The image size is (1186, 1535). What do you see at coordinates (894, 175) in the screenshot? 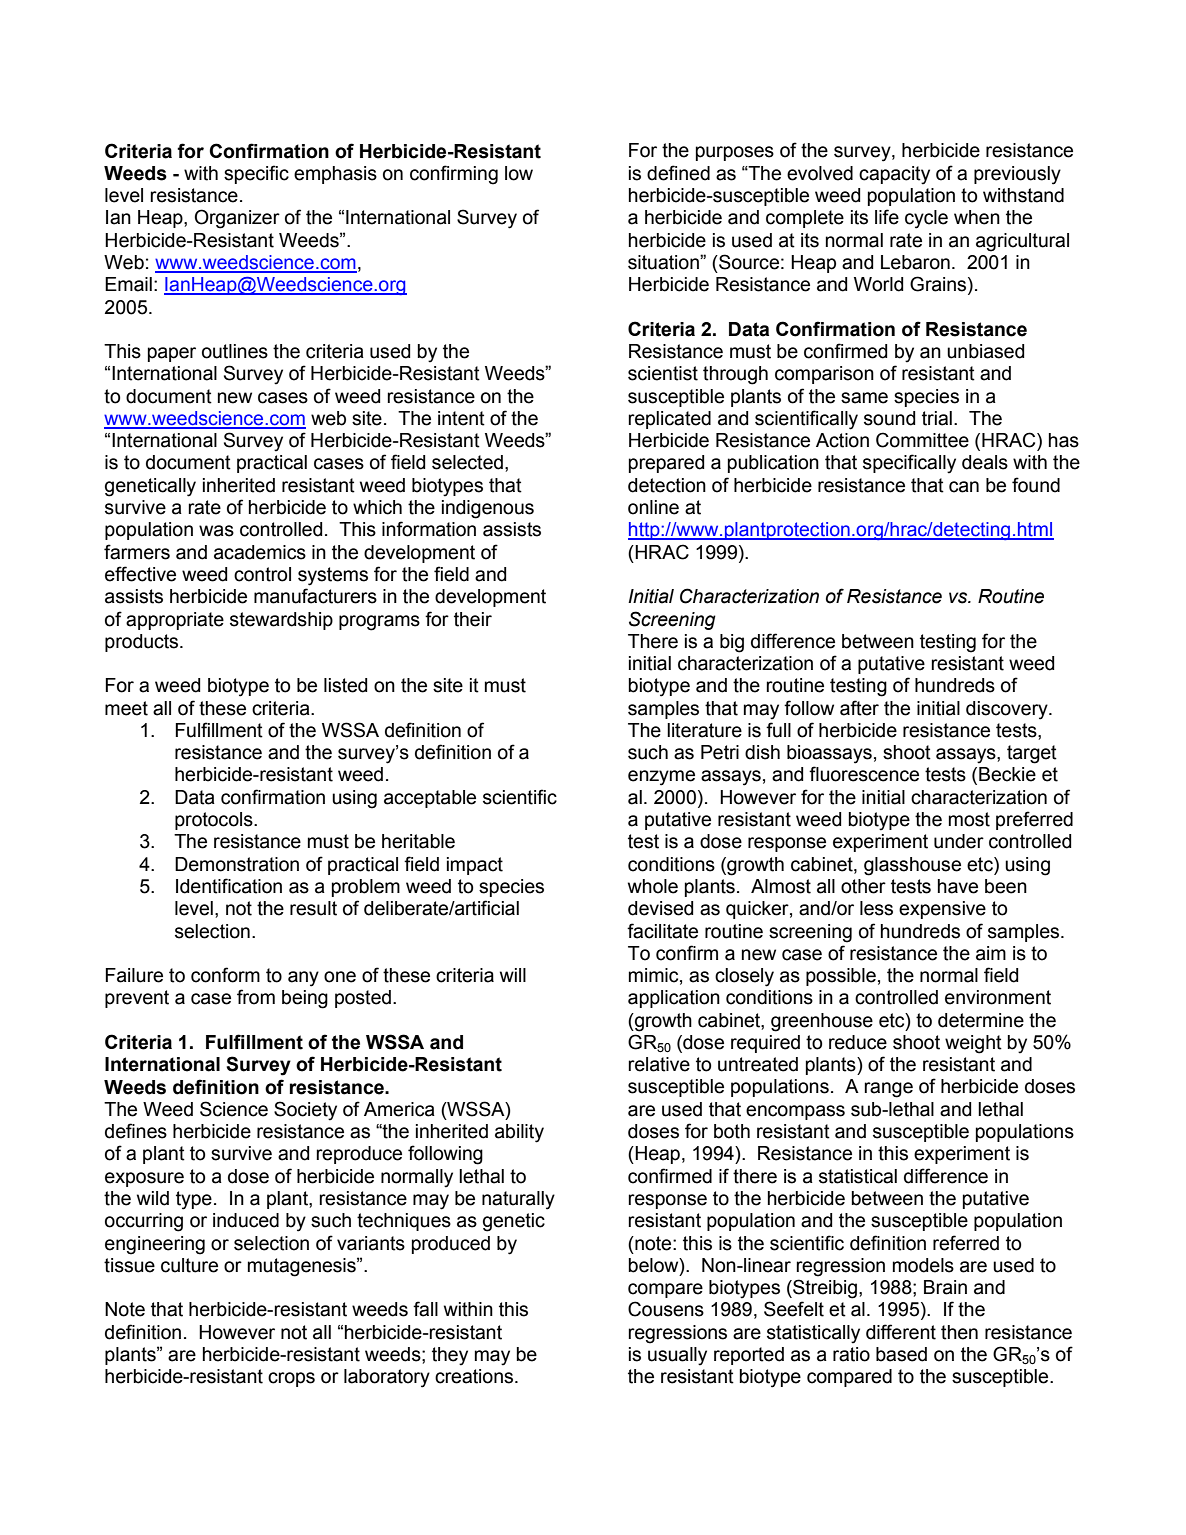
I see `capacity` at bounding box center [894, 175].
